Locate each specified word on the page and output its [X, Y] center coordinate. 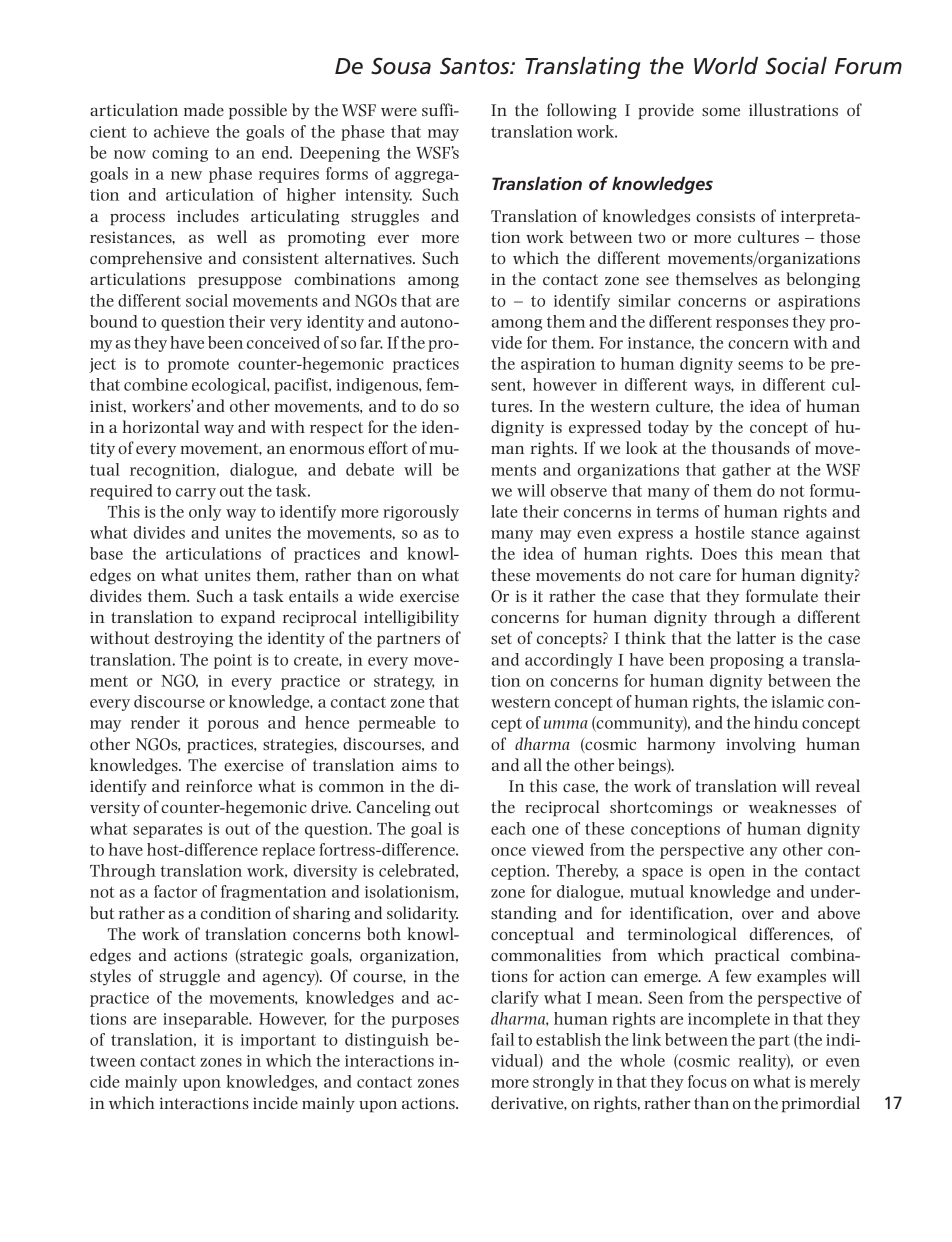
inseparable [207, 1020]
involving [761, 745]
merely [835, 1083]
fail [502, 1039]
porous [233, 726]
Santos [476, 66]
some [721, 112]
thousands [751, 447]
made [204, 109]
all [533, 764]
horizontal [161, 426]
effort [388, 447]
